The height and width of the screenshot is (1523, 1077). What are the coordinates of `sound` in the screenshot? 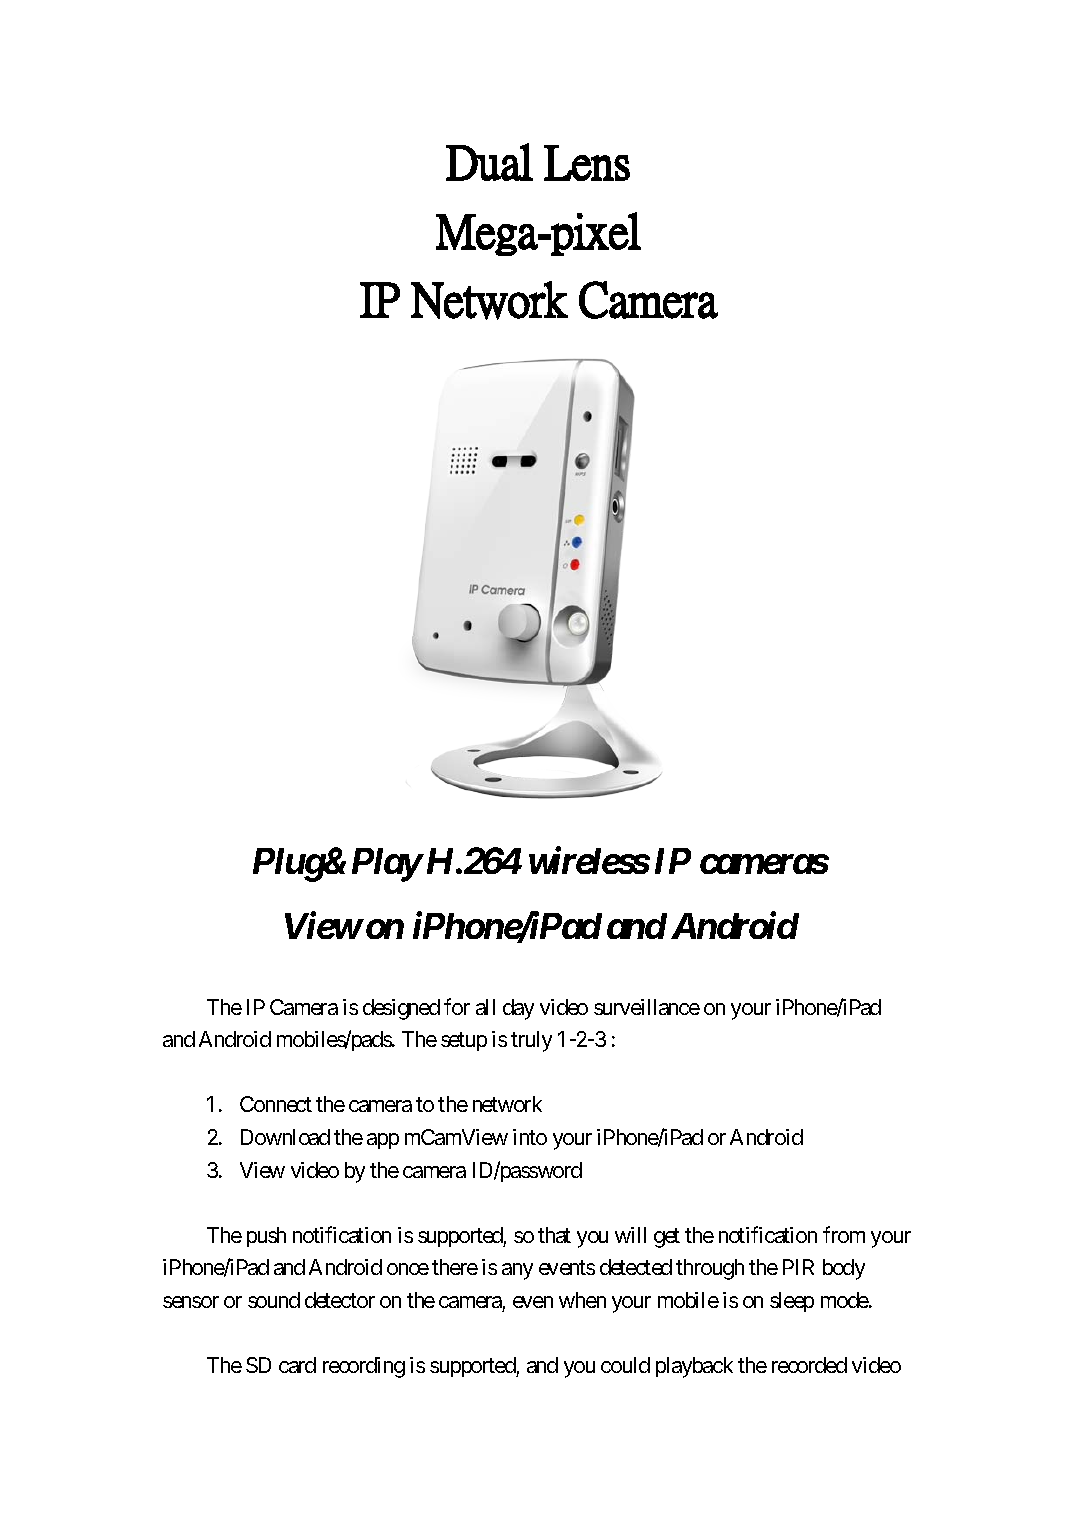 It's located at (274, 1300).
